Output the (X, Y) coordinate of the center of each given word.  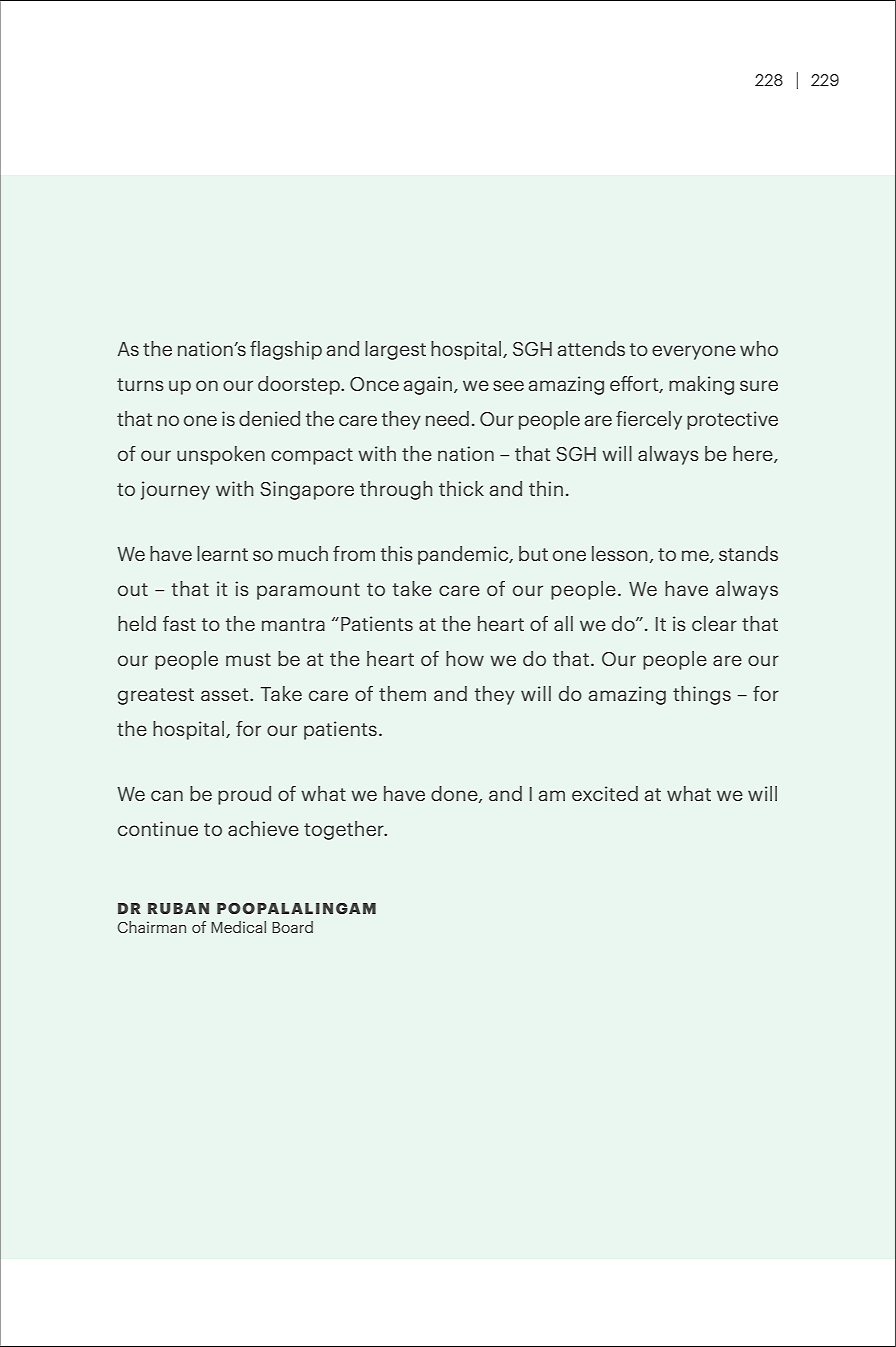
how (465, 658)
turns (140, 384)
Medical (238, 927)
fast (179, 623)
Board (292, 927)
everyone (694, 352)
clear (714, 623)
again (428, 385)
